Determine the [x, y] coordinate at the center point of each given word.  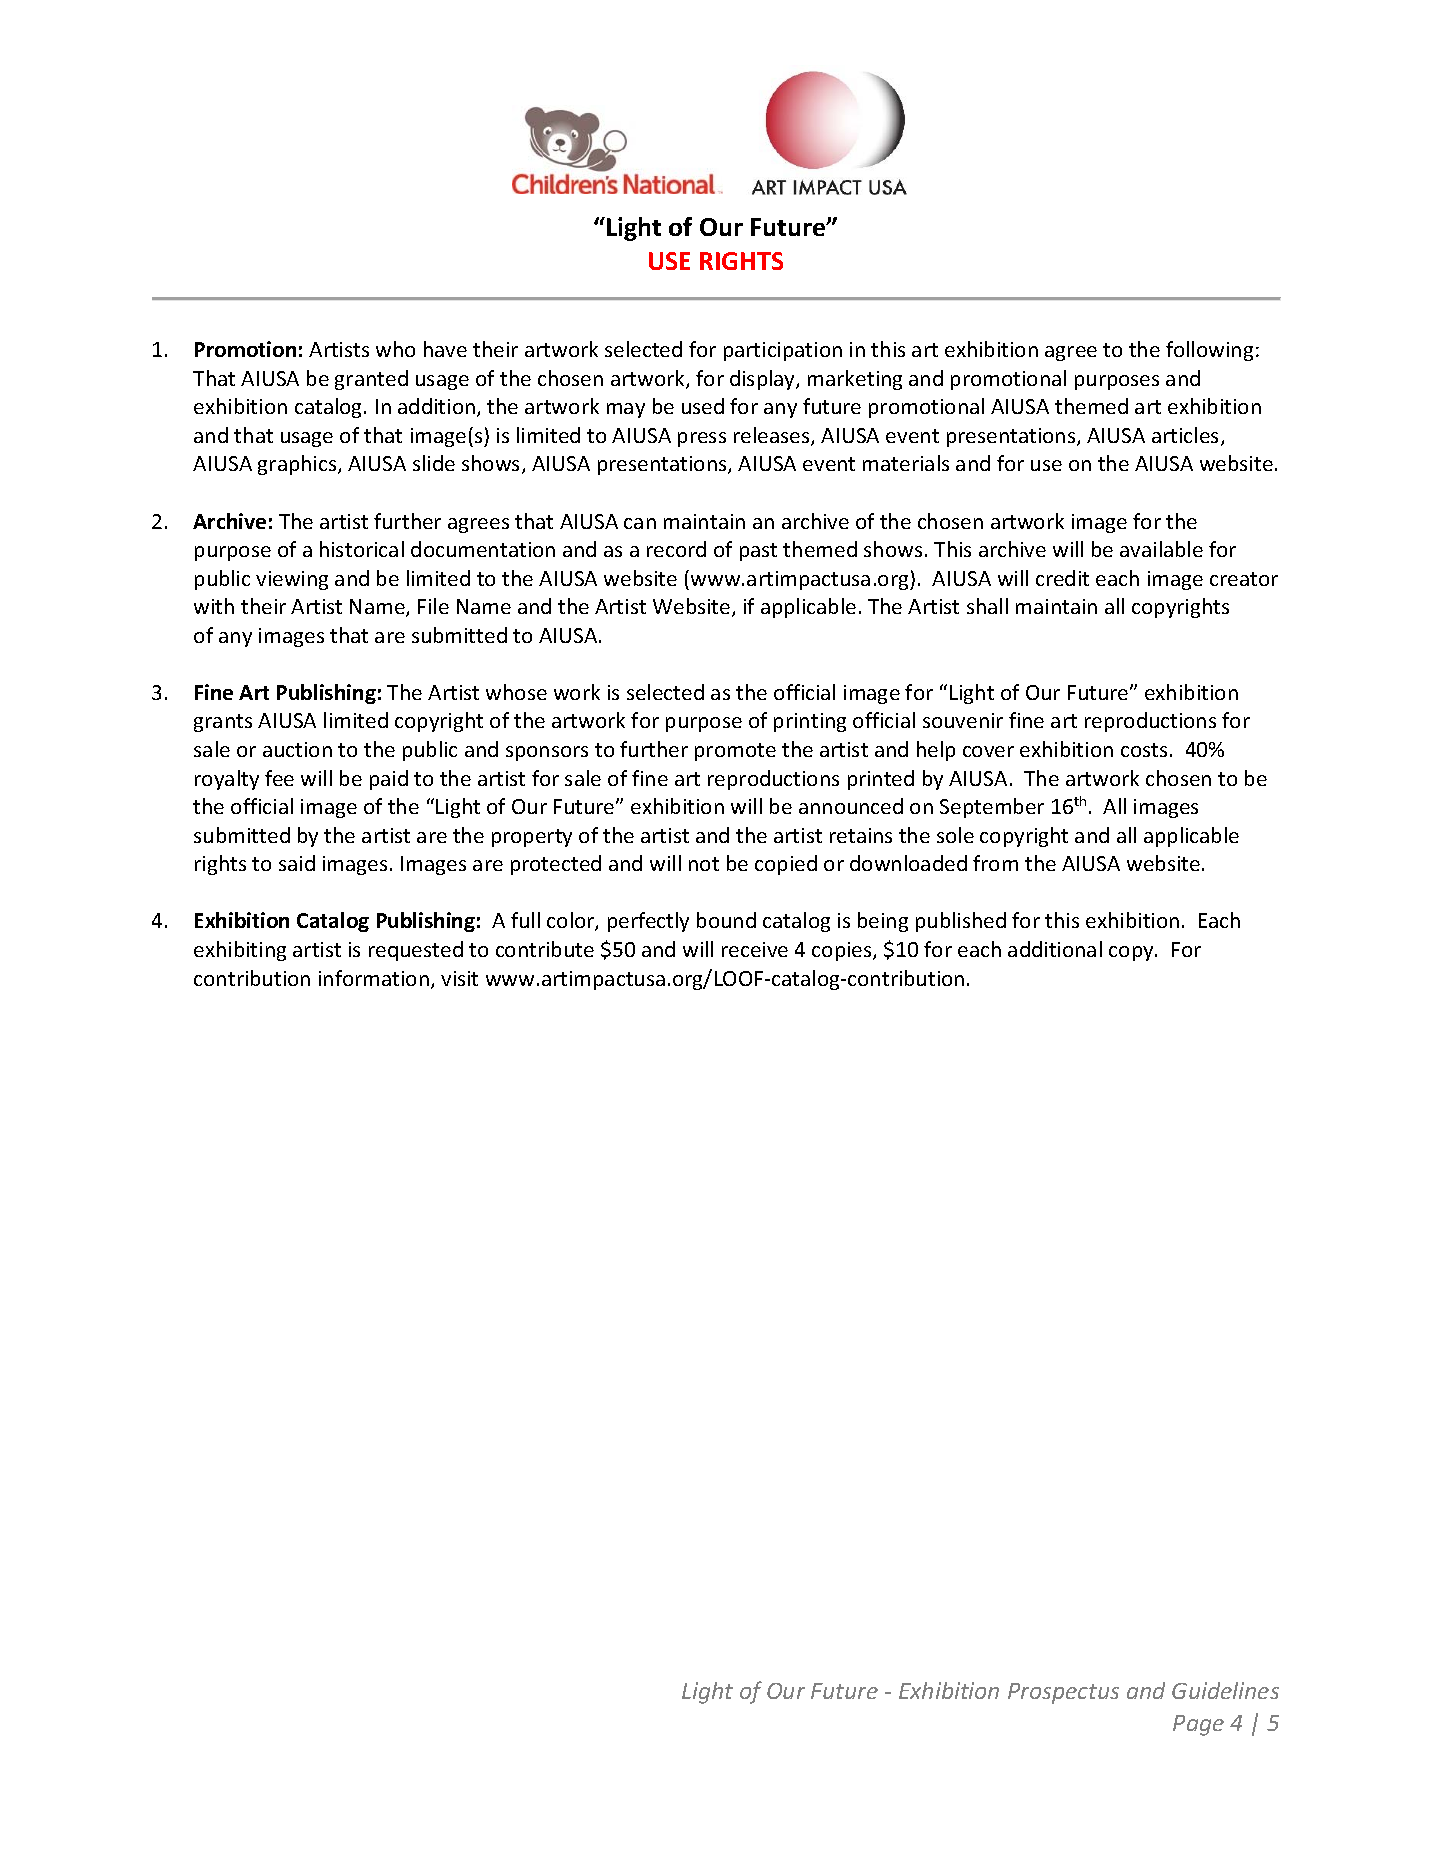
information [374, 978]
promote [735, 752]
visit [459, 978]
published [961, 922]
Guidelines [1225, 1690]
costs [1144, 750]
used [703, 406]
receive [755, 949]
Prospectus [1063, 1693]
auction [297, 749]
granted [371, 380]
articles [1187, 436]
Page [1198, 1725]
